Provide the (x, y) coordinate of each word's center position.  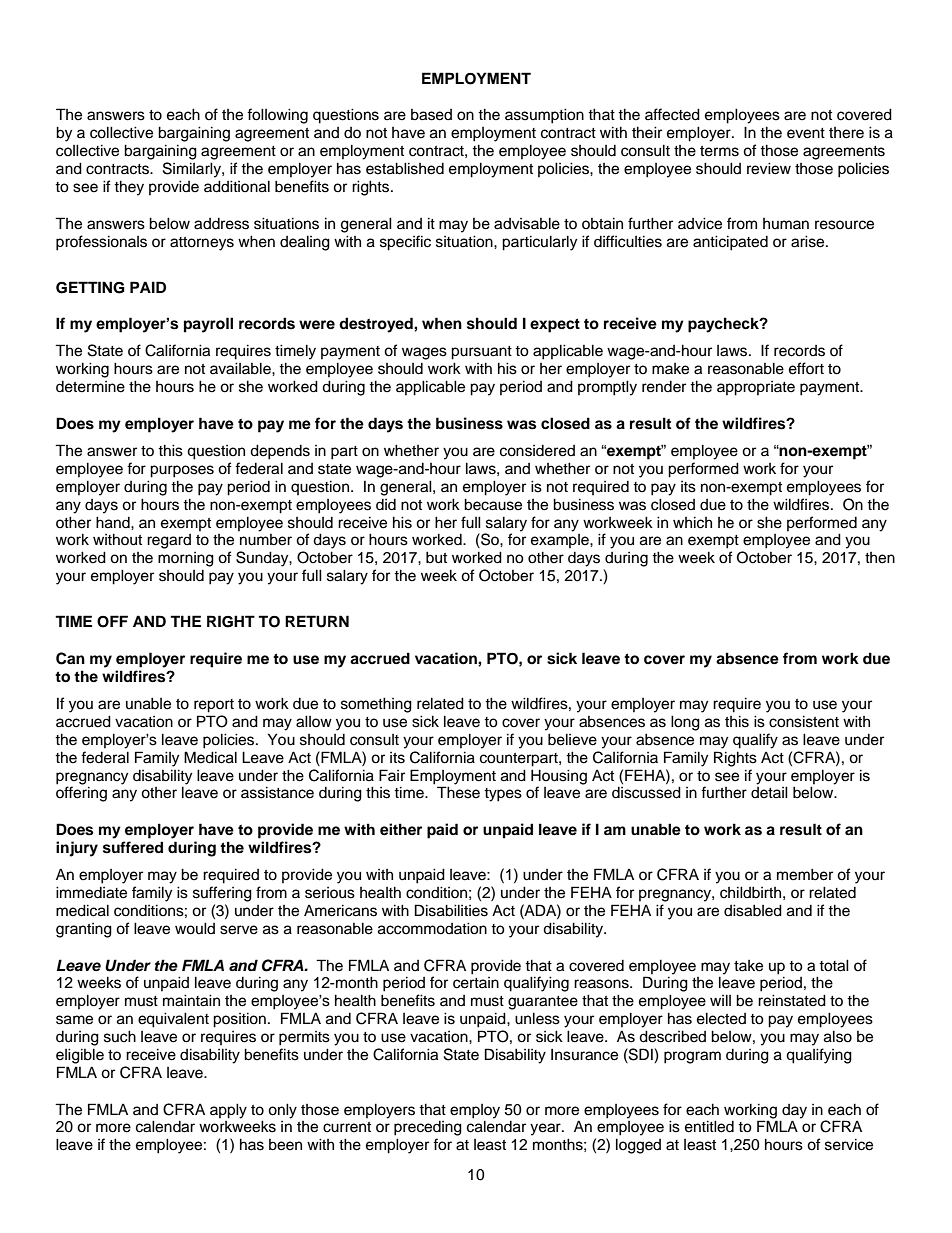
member (805, 874)
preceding (428, 1128)
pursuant (481, 353)
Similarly (193, 170)
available (241, 368)
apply (228, 1111)
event (806, 133)
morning (186, 559)
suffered (133, 847)
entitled (709, 1126)
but (436, 557)
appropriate (756, 388)
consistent (804, 721)
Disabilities (451, 910)
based (431, 115)
